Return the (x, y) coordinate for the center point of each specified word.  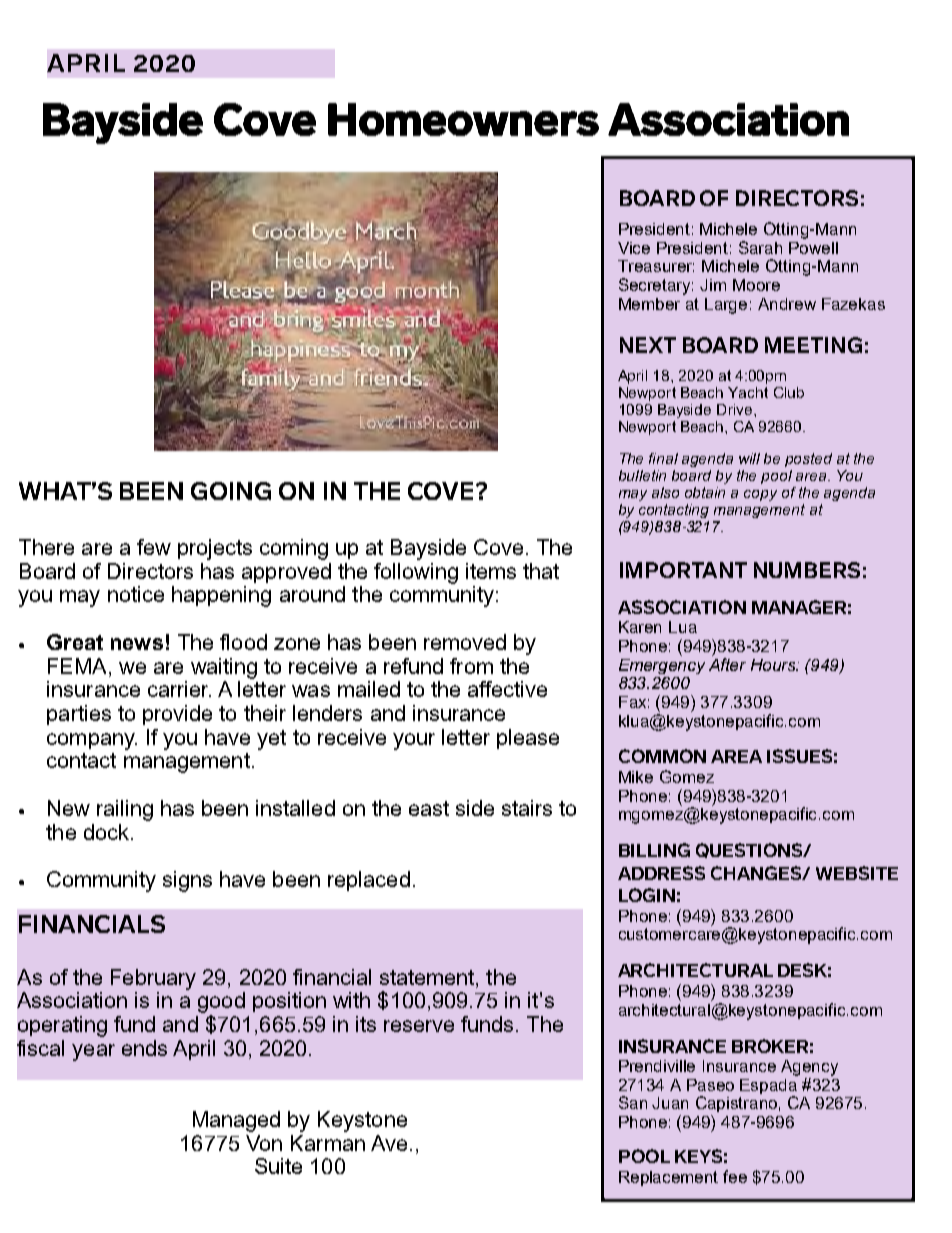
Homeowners (463, 119)
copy (760, 495)
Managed (236, 1121)
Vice (634, 248)
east (429, 808)
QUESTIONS (750, 850)
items (491, 571)
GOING (231, 491)
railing (125, 810)
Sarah (760, 247)
